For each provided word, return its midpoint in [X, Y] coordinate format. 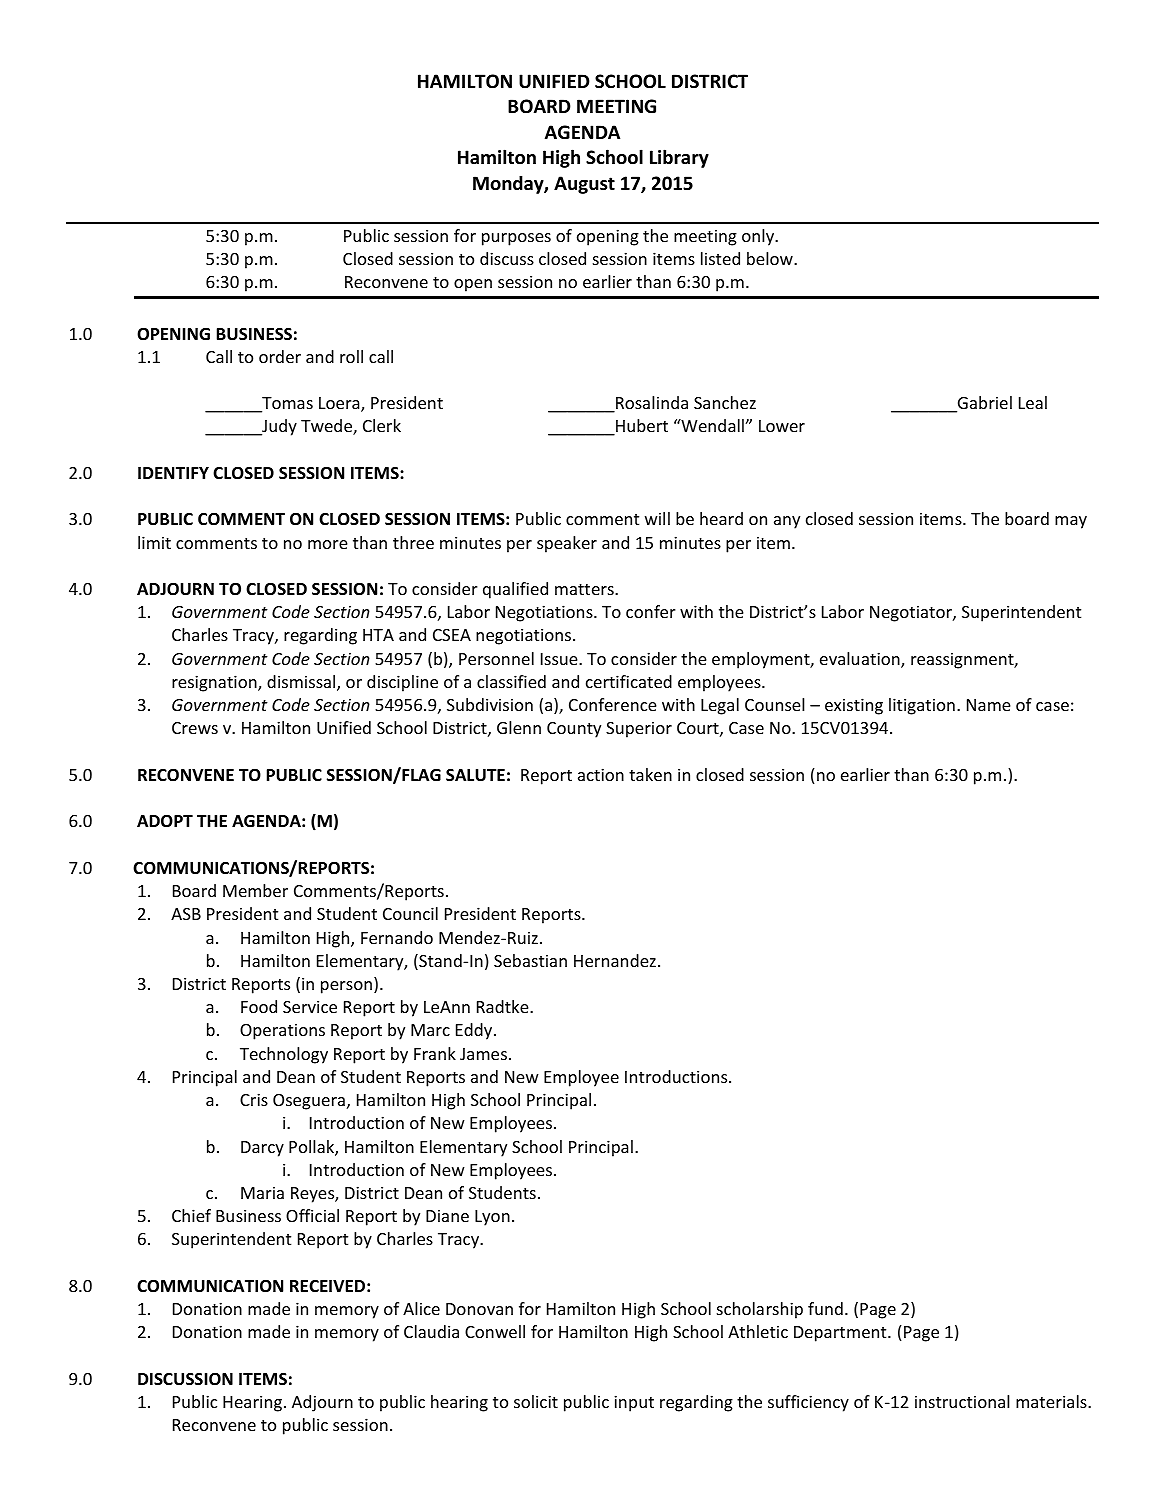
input [634, 1403]
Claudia [431, 1331]
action [601, 774]
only [759, 237]
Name [989, 705]
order [280, 356]
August [584, 185]
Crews [195, 728]
